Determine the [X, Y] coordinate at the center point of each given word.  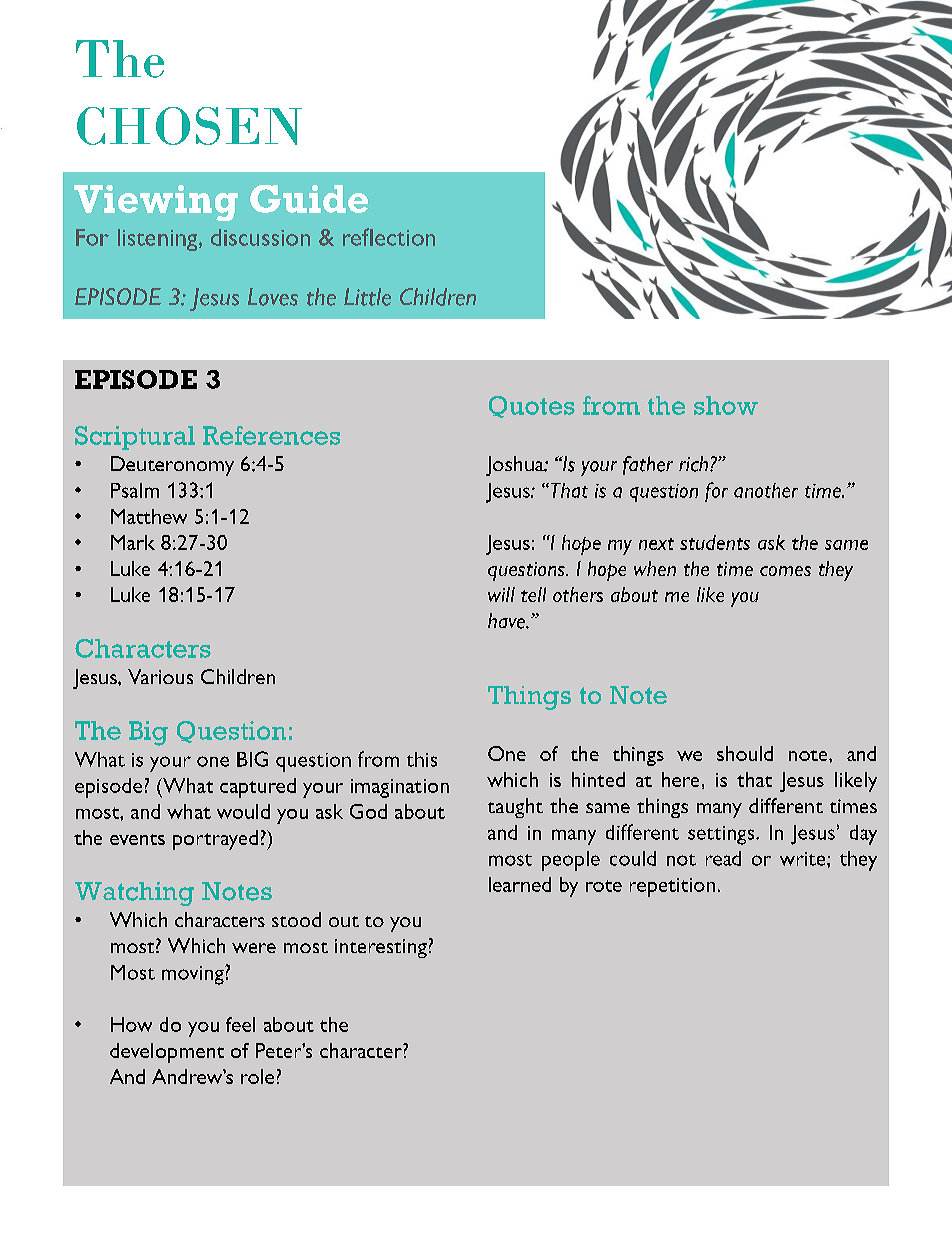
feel [240, 1024]
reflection [389, 237]
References [271, 435]
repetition [672, 887]
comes [785, 571]
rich [695, 464]
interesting [381, 948]
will [501, 594]
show [726, 405]
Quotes [532, 407]
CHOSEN [189, 126]
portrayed [215, 840]
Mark [133, 542]
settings [722, 835]
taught [515, 808]
